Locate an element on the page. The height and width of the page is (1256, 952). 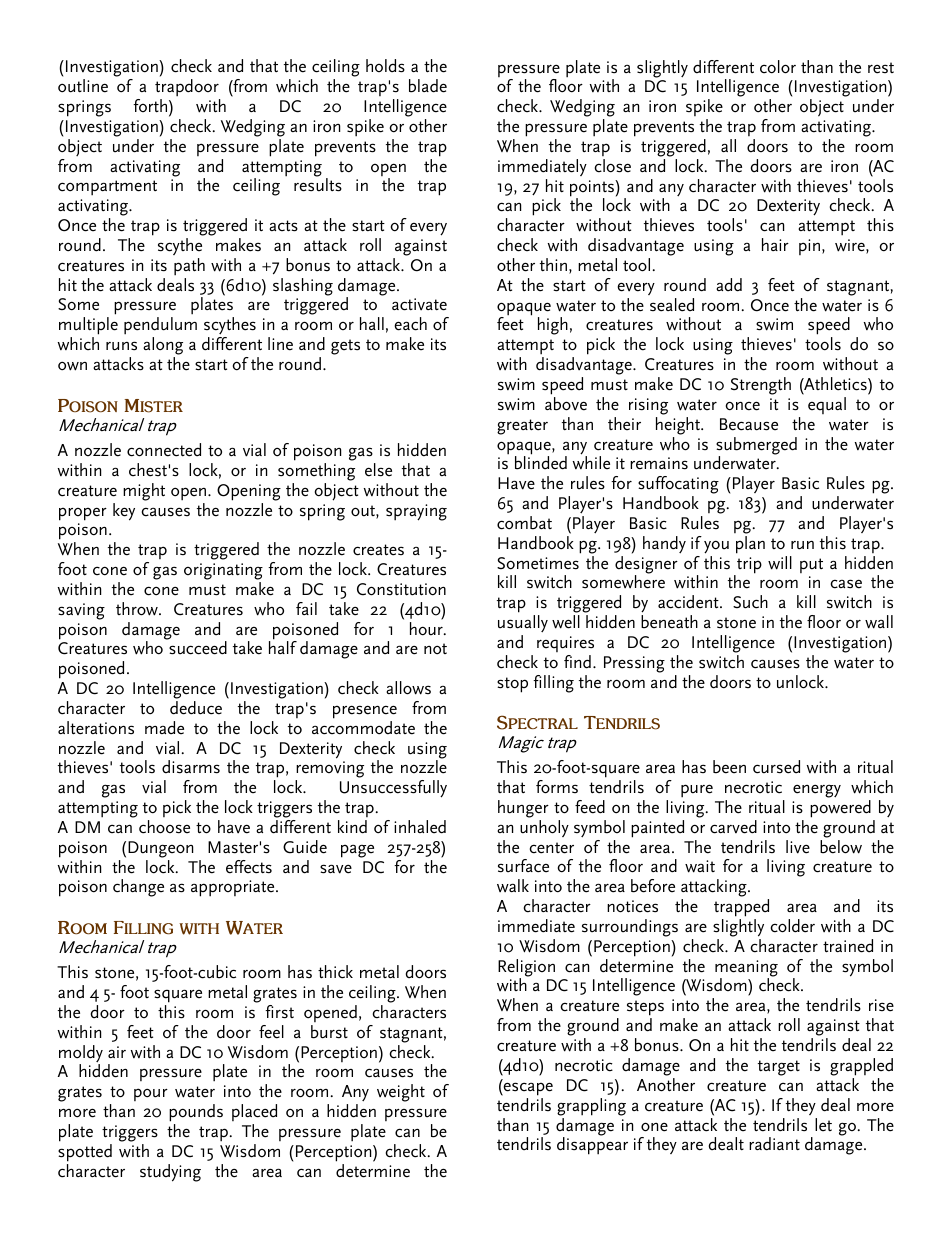
blade is located at coordinates (428, 86).
